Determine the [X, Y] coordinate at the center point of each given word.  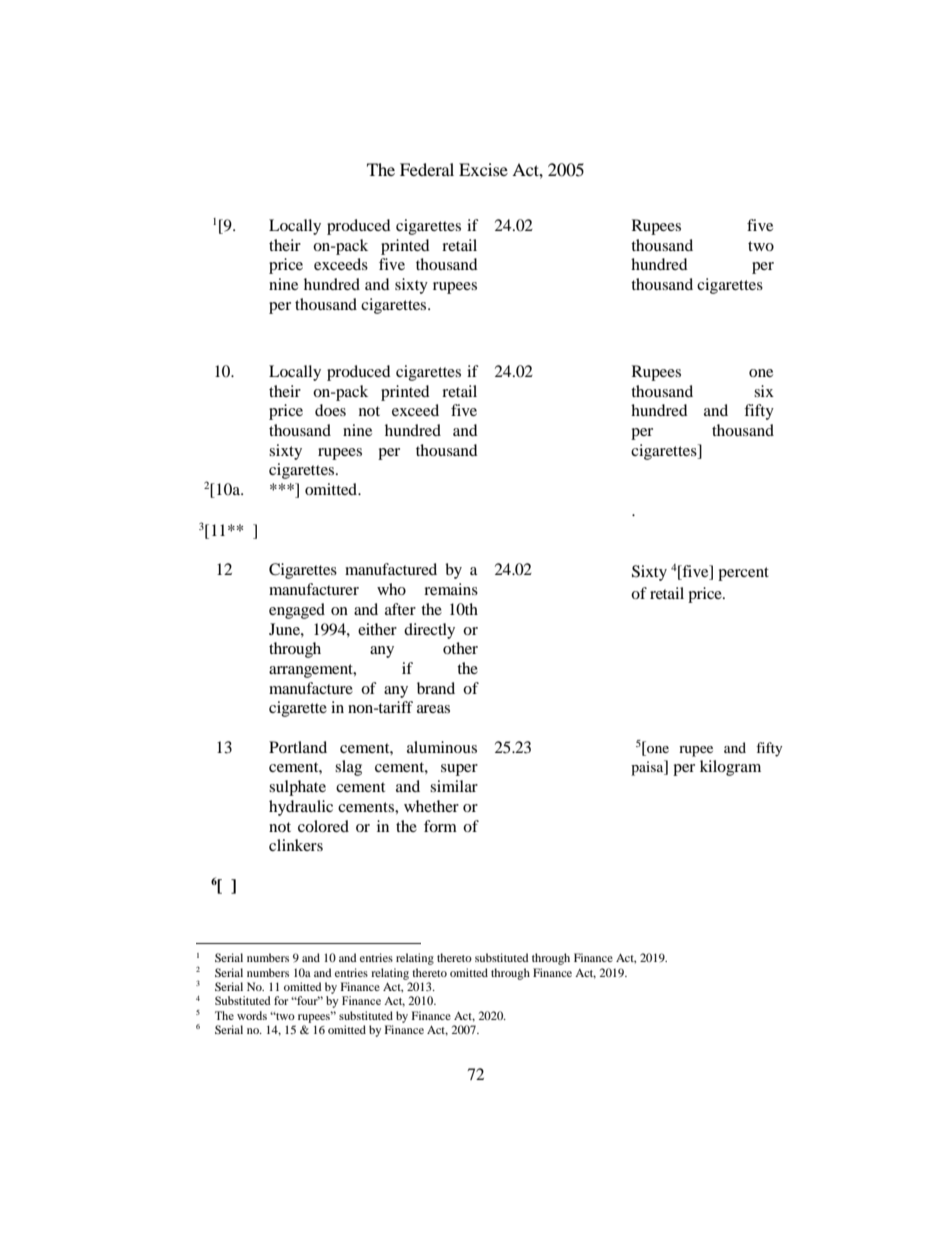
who [391, 589]
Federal [427, 169]
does [330, 410]
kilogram [730, 768]
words [252, 1015]
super [459, 770]
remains [451, 589]
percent [743, 574]
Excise [483, 169]
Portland [298, 747]
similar [454, 786]
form [440, 826]
